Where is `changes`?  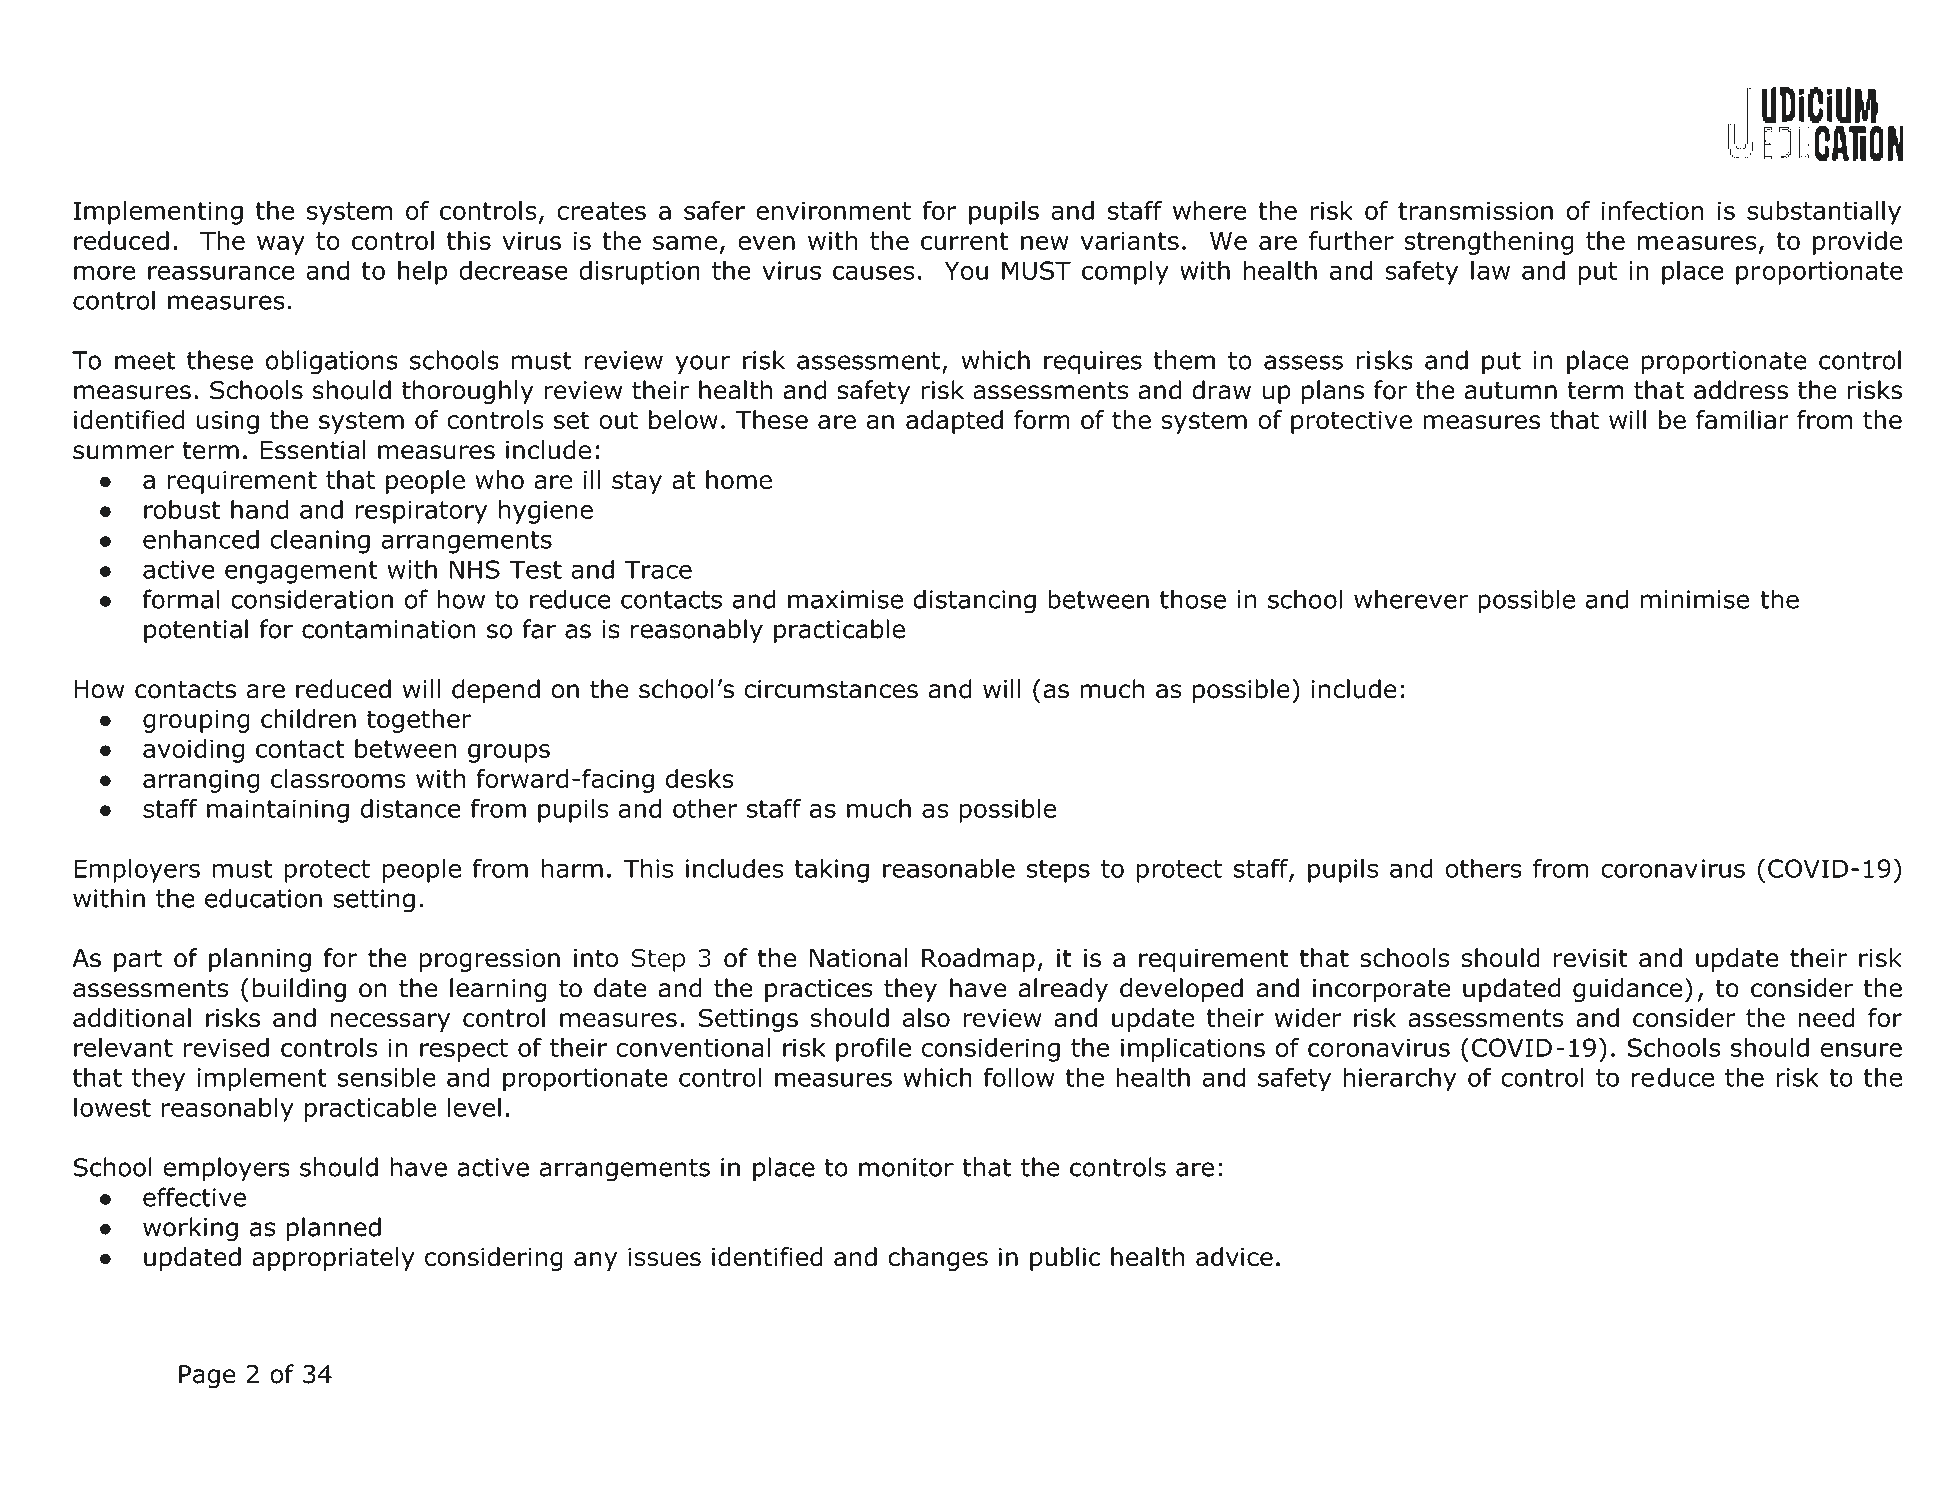
changes is located at coordinates (938, 1259).
